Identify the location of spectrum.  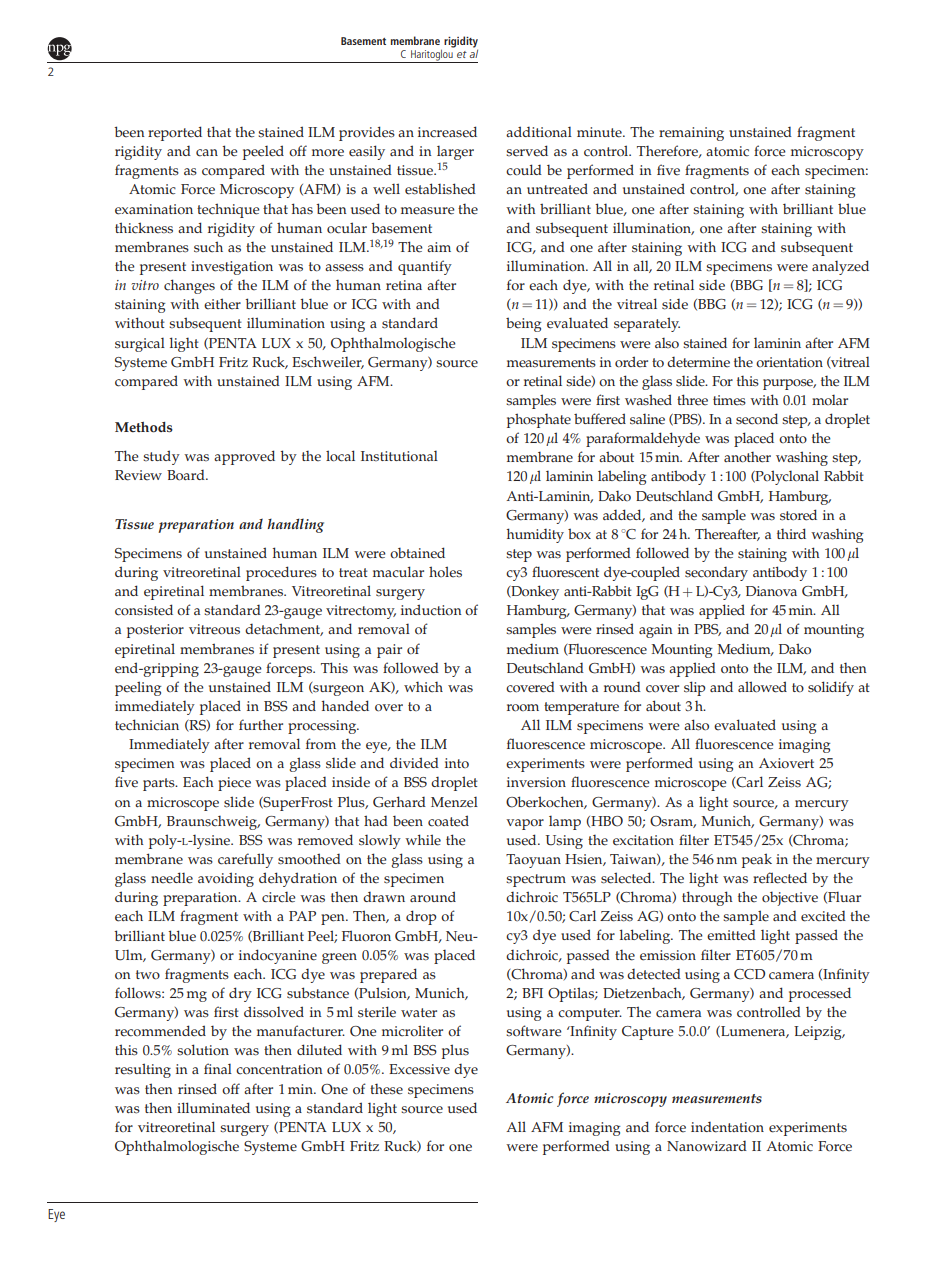
(536, 880).
